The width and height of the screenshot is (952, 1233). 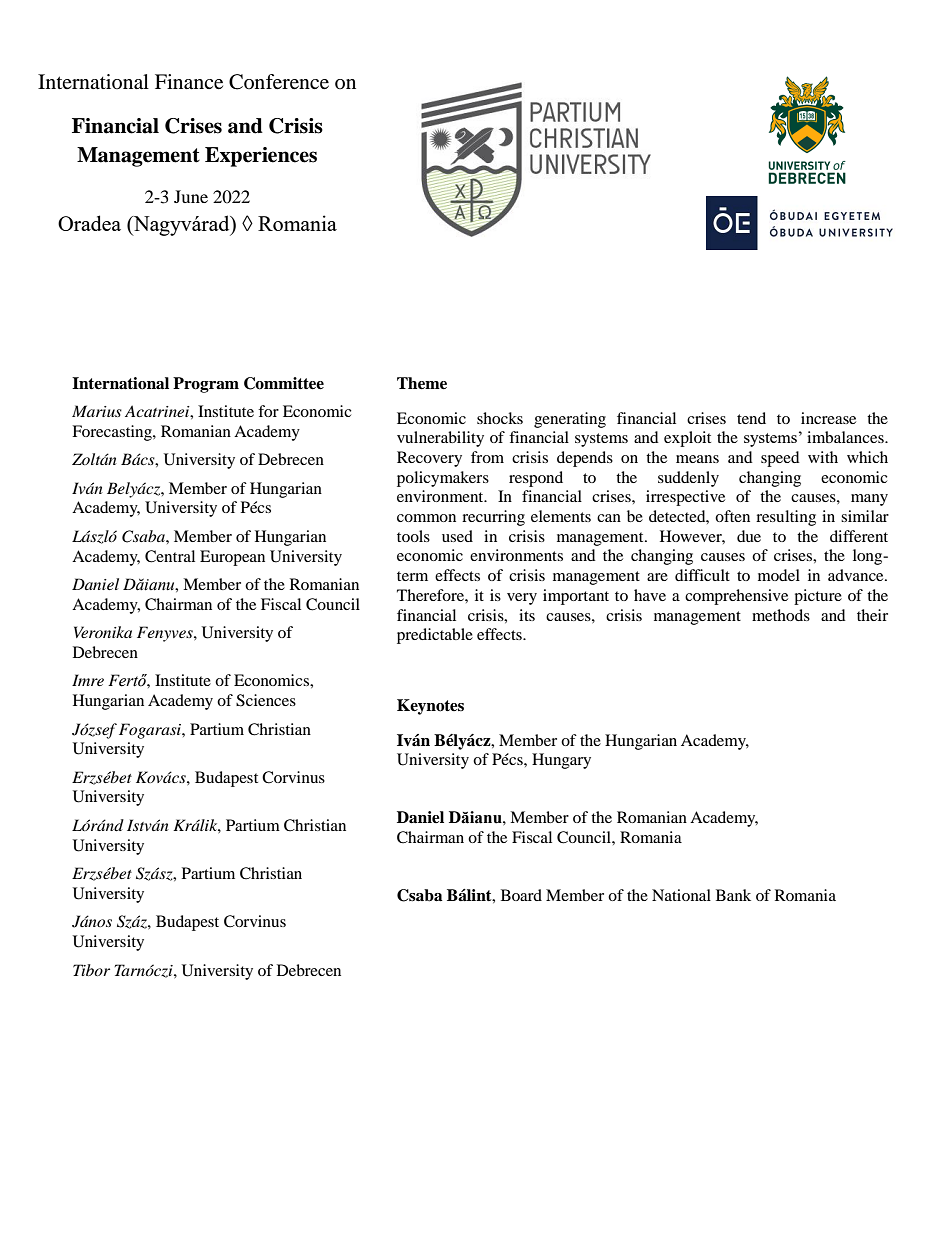 I want to click on Finance, so click(x=189, y=82).
